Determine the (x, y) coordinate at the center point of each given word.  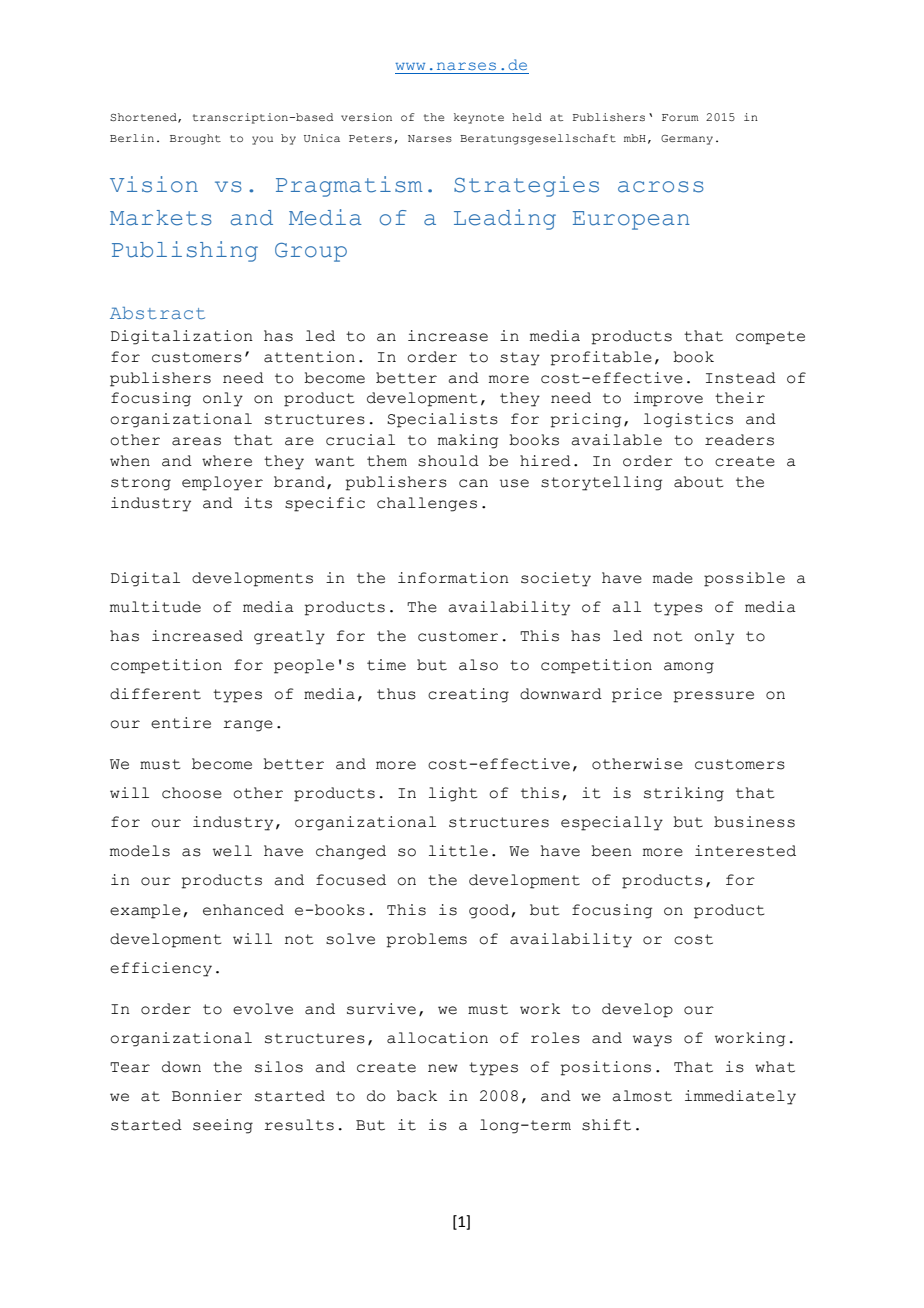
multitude (155, 607)
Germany (687, 140)
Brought (195, 139)
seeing (223, 1126)
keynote (479, 118)
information (453, 578)
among (689, 668)
